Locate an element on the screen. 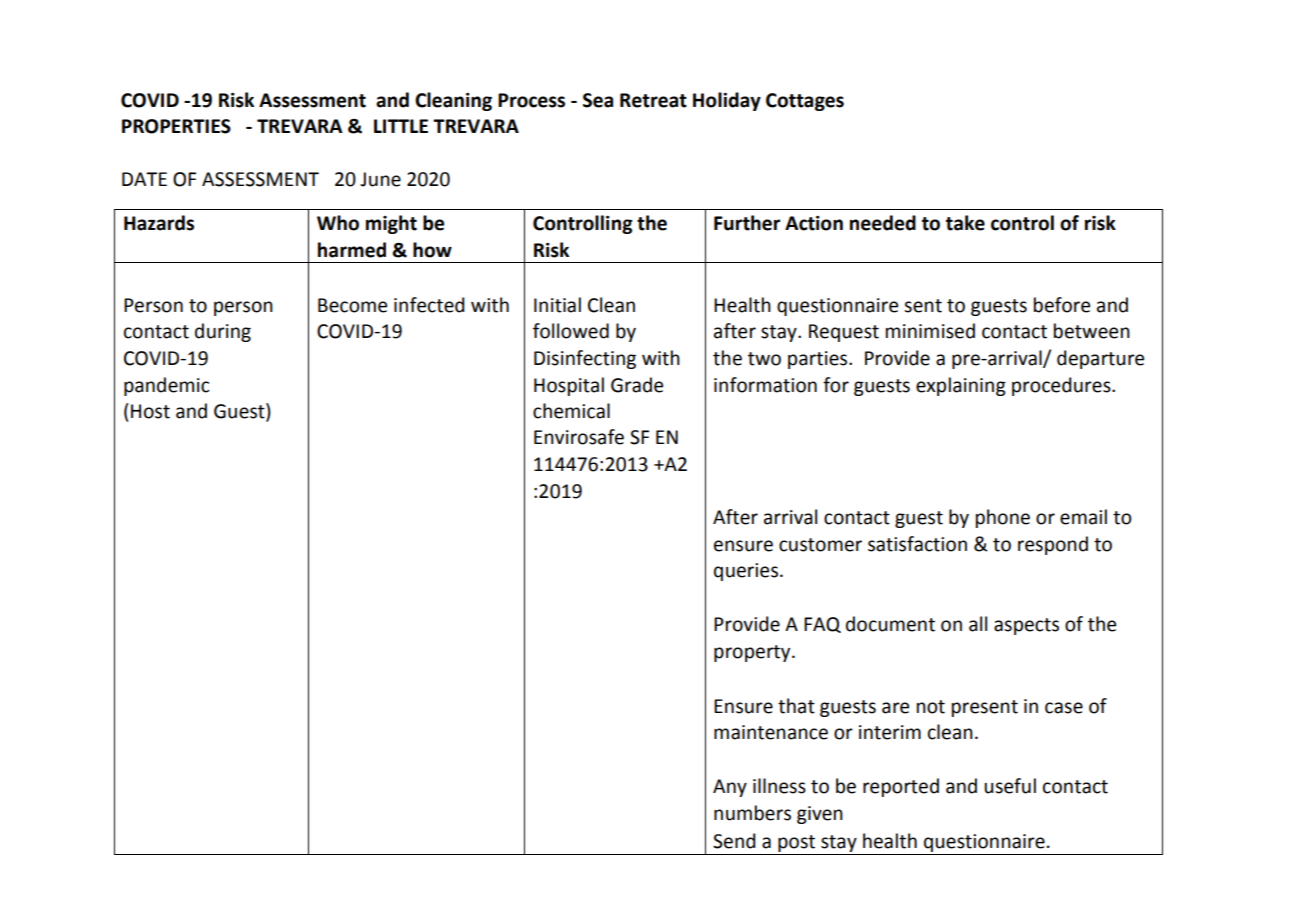  Host is located at coordinates (150, 411).
